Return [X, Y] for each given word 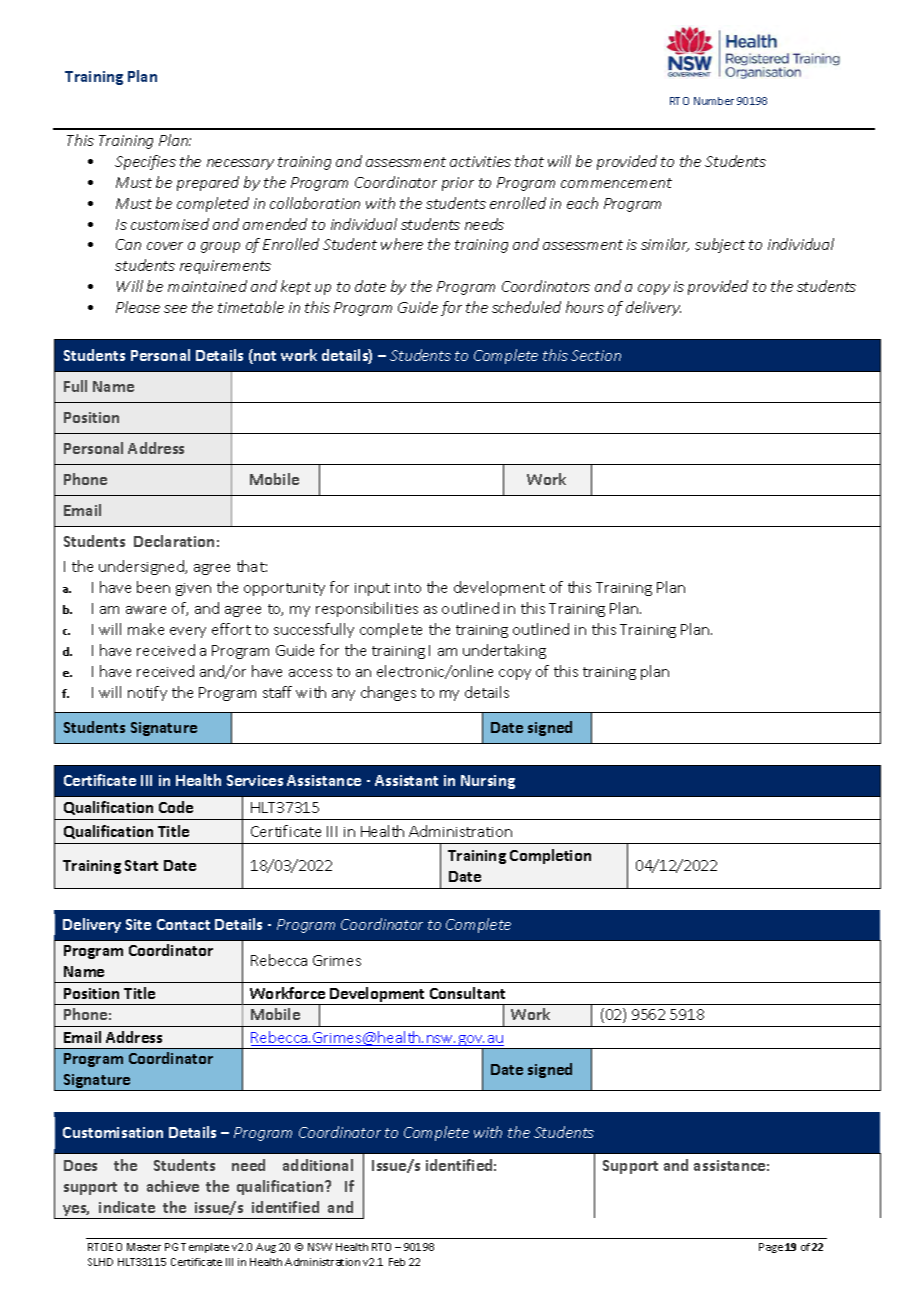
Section [596, 355]
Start [141, 865]
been [153, 587]
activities [480, 161]
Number [714, 101]
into [408, 588]
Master [144, 1247]
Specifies [145, 162]
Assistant [406, 780]
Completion [550, 856]
